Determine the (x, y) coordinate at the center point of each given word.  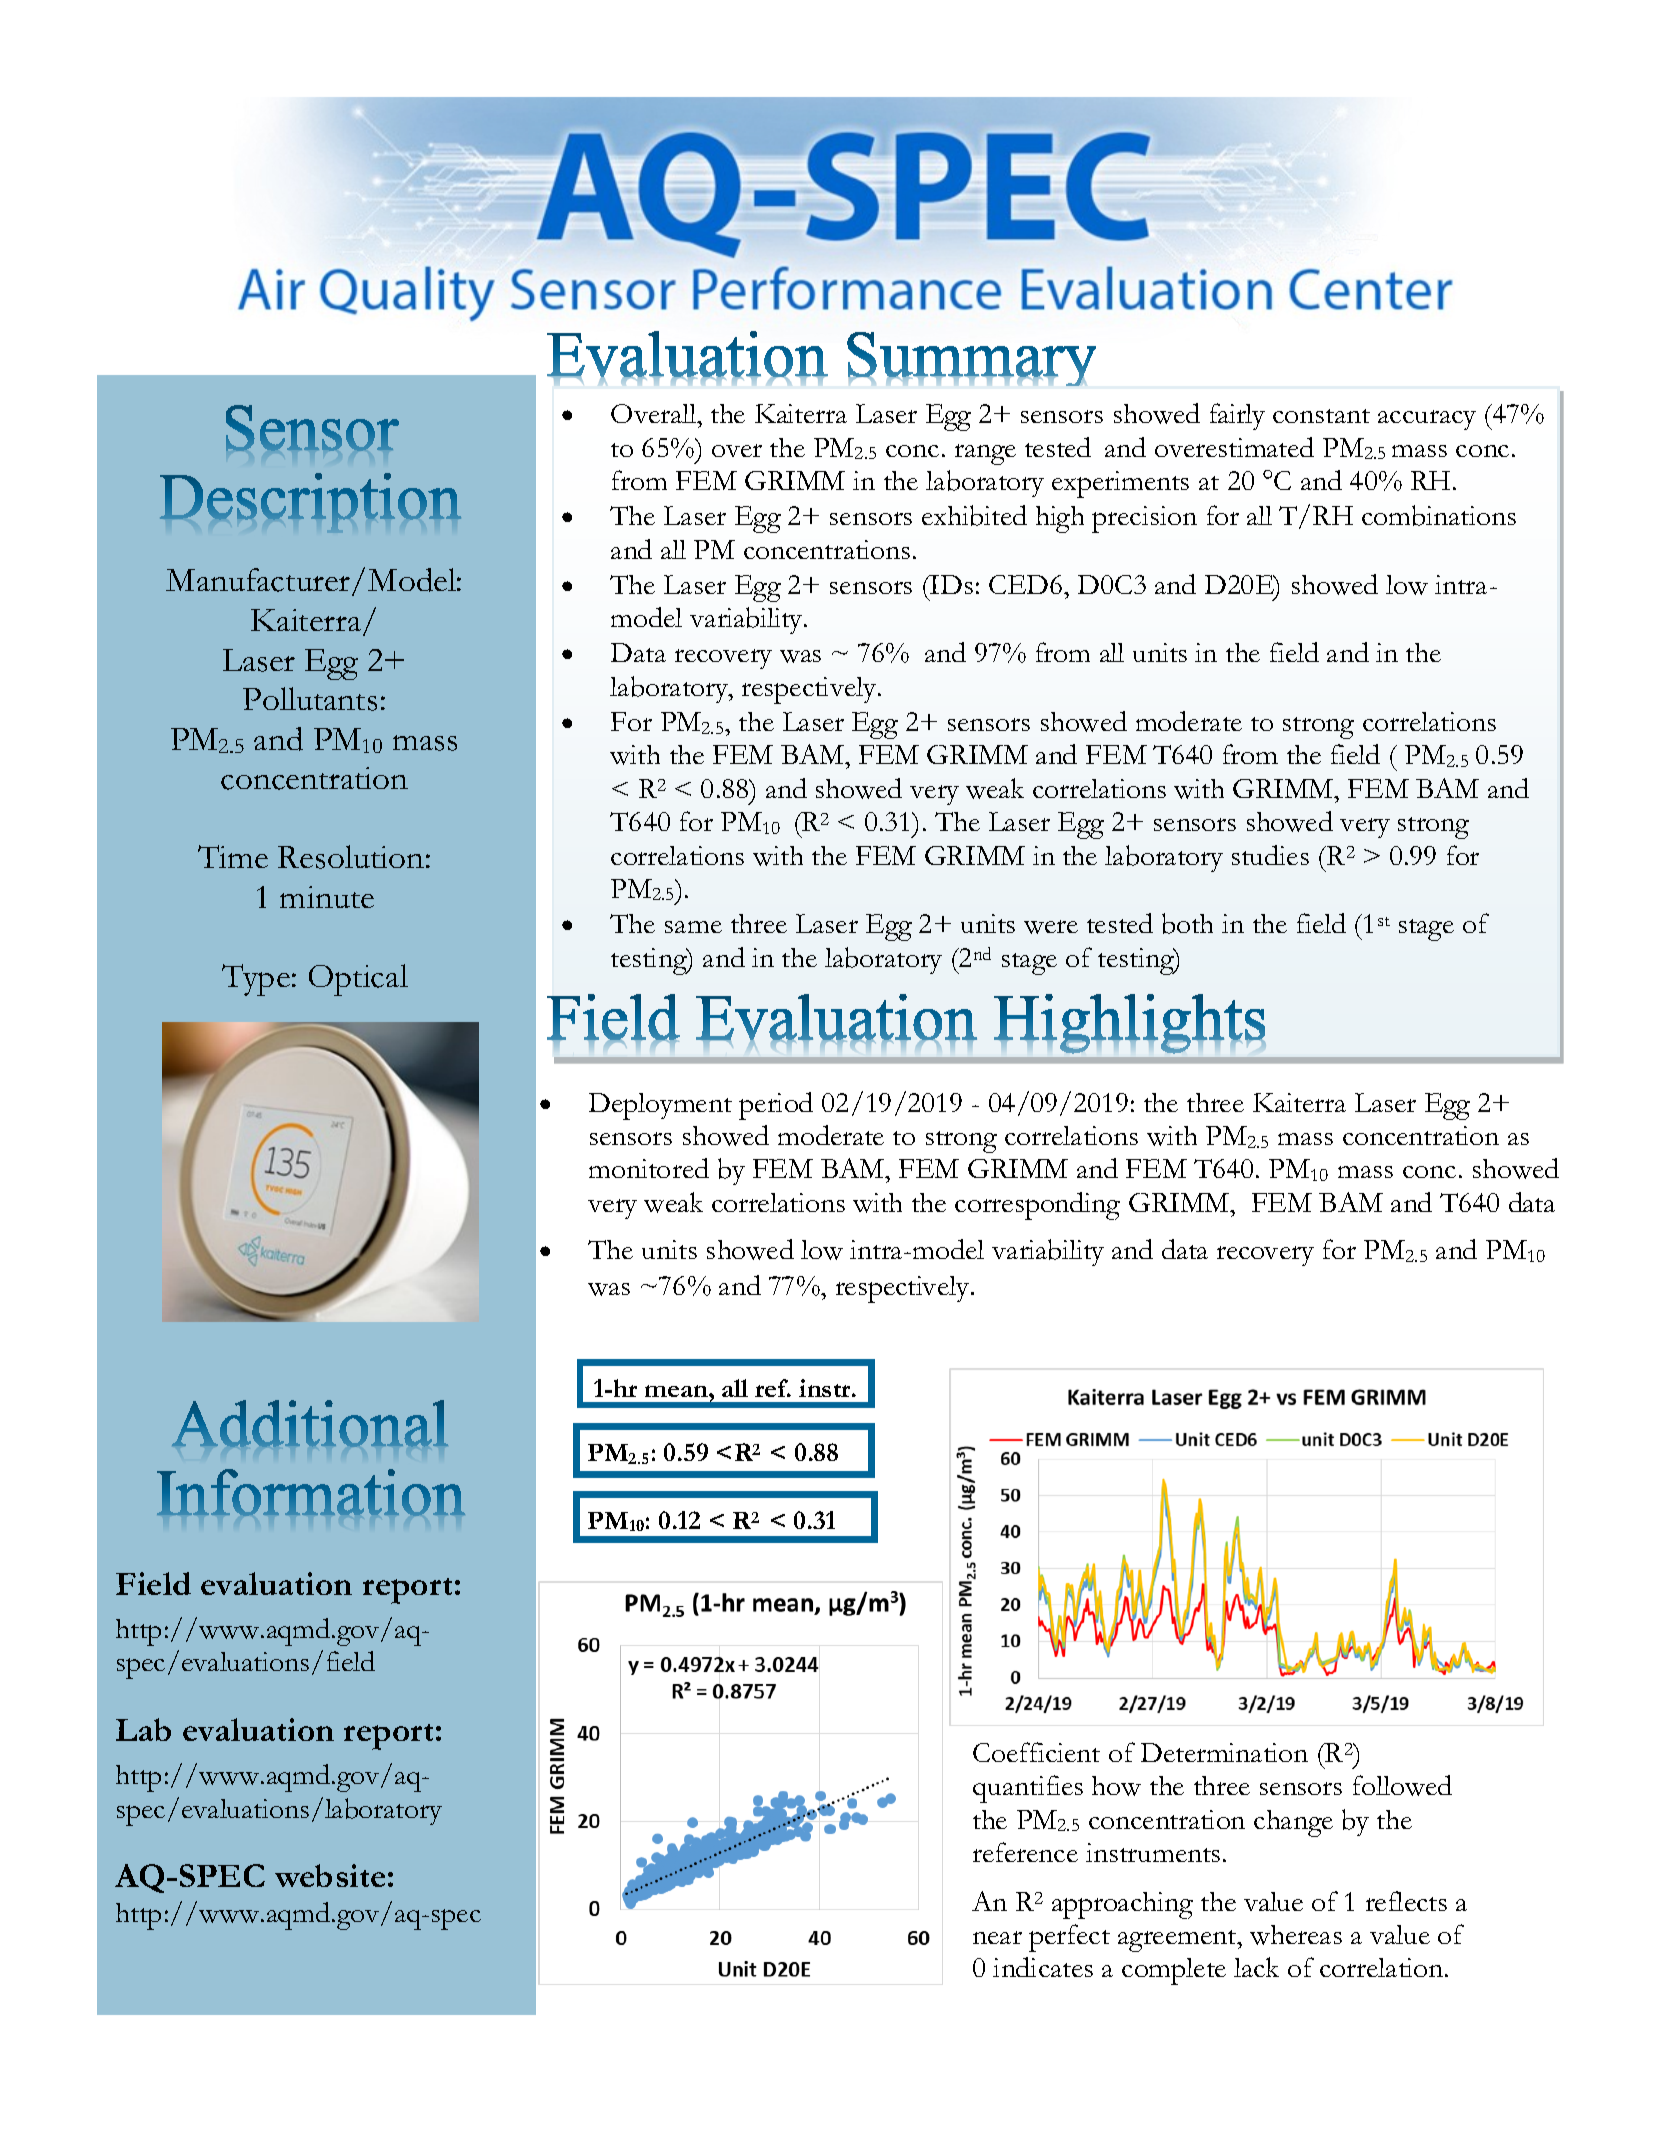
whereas (1296, 1935)
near (997, 1937)
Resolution (351, 857)
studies (1270, 855)
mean (677, 1391)
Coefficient (1036, 1752)
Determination (1224, 1752)
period (776, 1106)
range (985, 454)
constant (1321, 416)
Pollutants (310, 699)
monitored (649, 1168)
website (330, 1875)
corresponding (1037, 1206)
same (693, 927)
